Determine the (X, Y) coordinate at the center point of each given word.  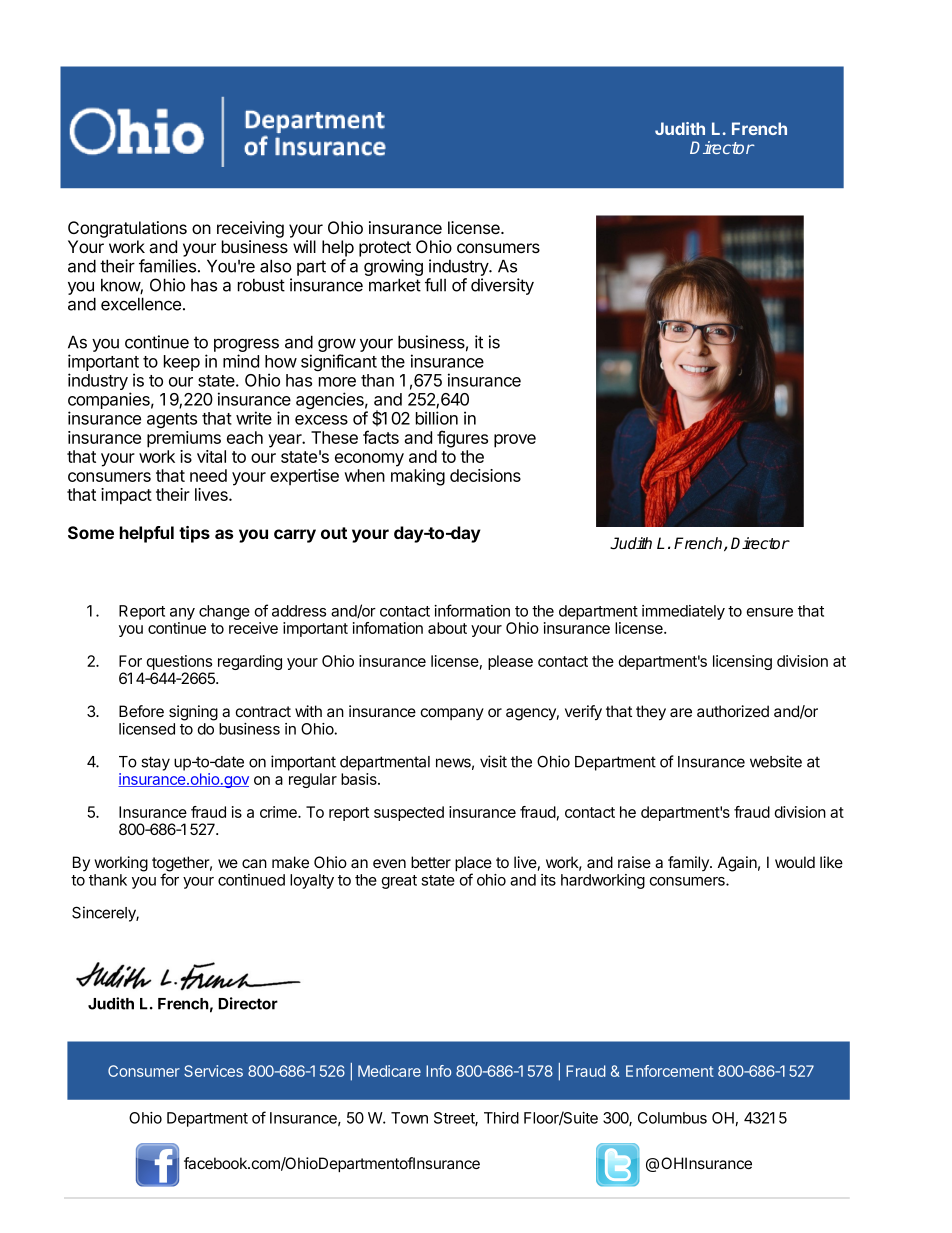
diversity (502, 286)
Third (501, 1118)
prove (515, 441)
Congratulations (127, 229)
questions (180, 664)
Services (213, 1071)
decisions (485, 475)
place (473, 865)
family (689, 863)
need (208, 475)
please (510, 662)
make (290, 862)
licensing (742, 662)
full (435, 285)
